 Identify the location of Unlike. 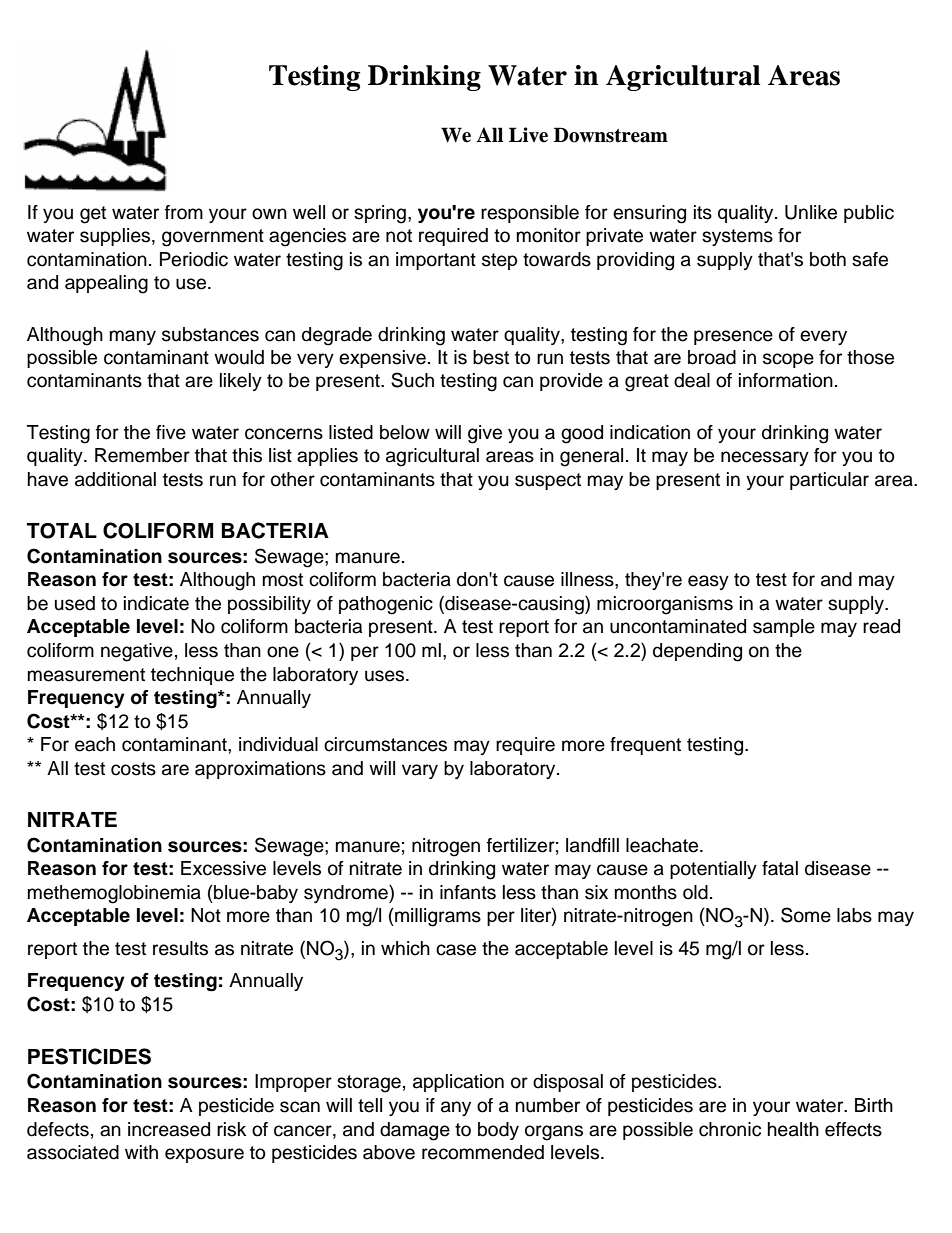
(811, 212).
